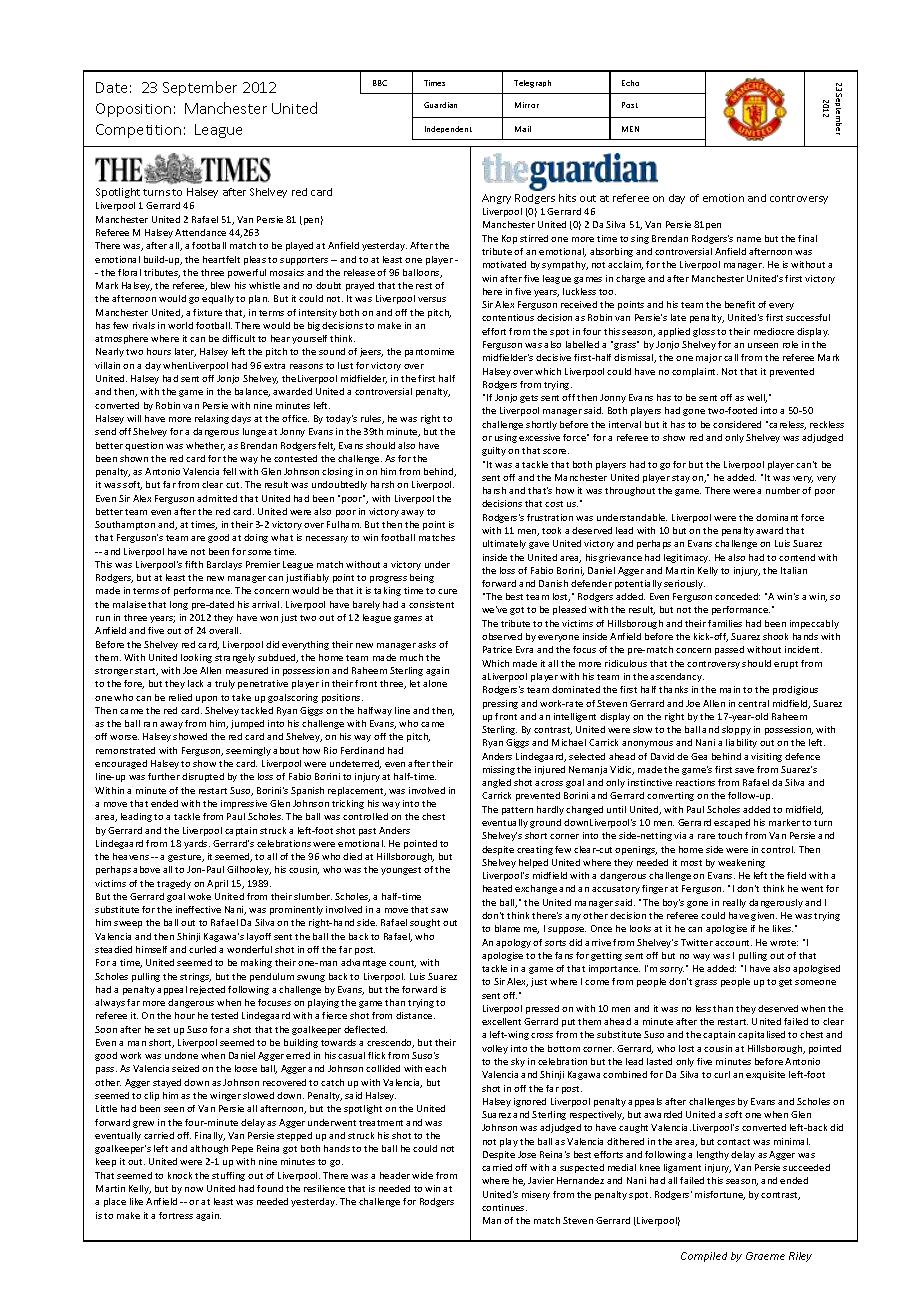  What do you see at coordinates (504, 1207) in the screenshot?
I see `continues` at bounding box center [504, 1207].
